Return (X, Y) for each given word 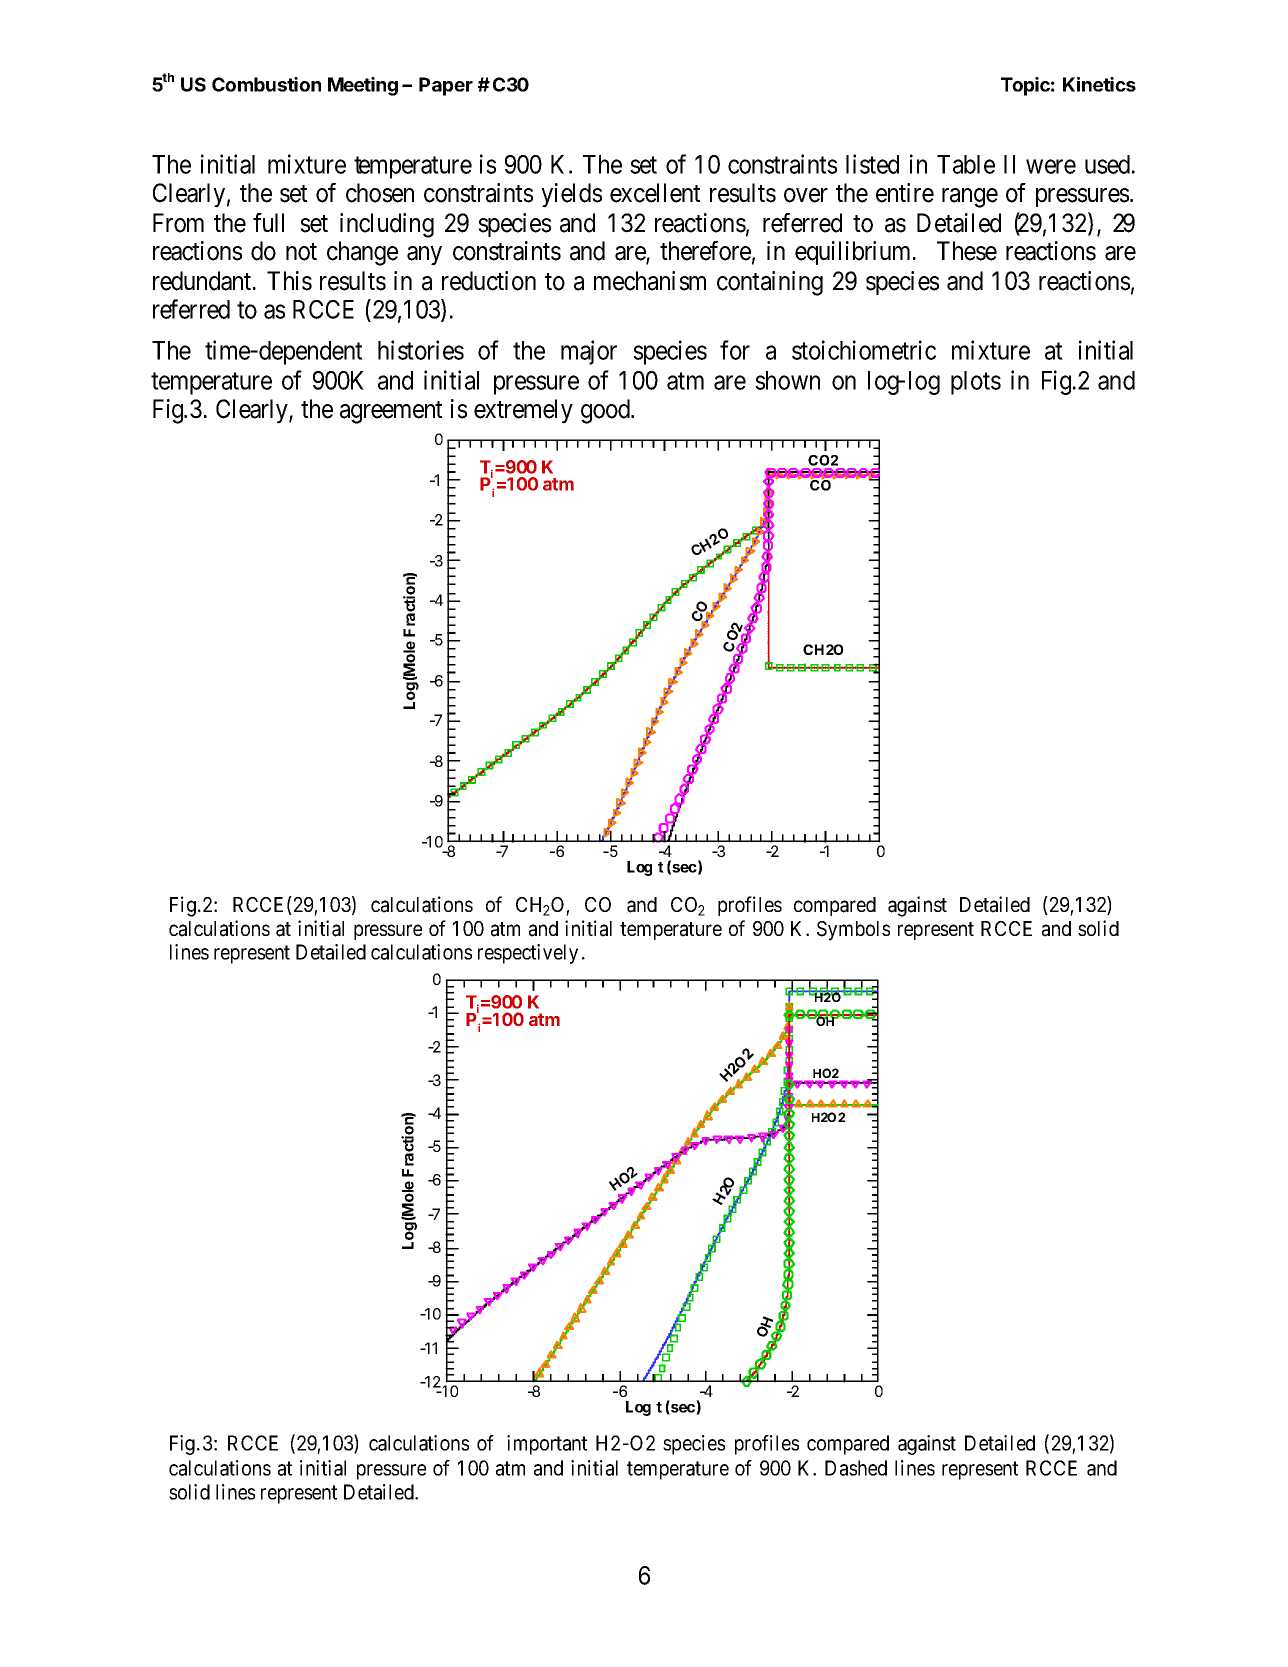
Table (966, 164)
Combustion (266, 84)
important (547, 1445)
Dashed (856, 1468)
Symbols (853, 931)
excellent (655, 193)
